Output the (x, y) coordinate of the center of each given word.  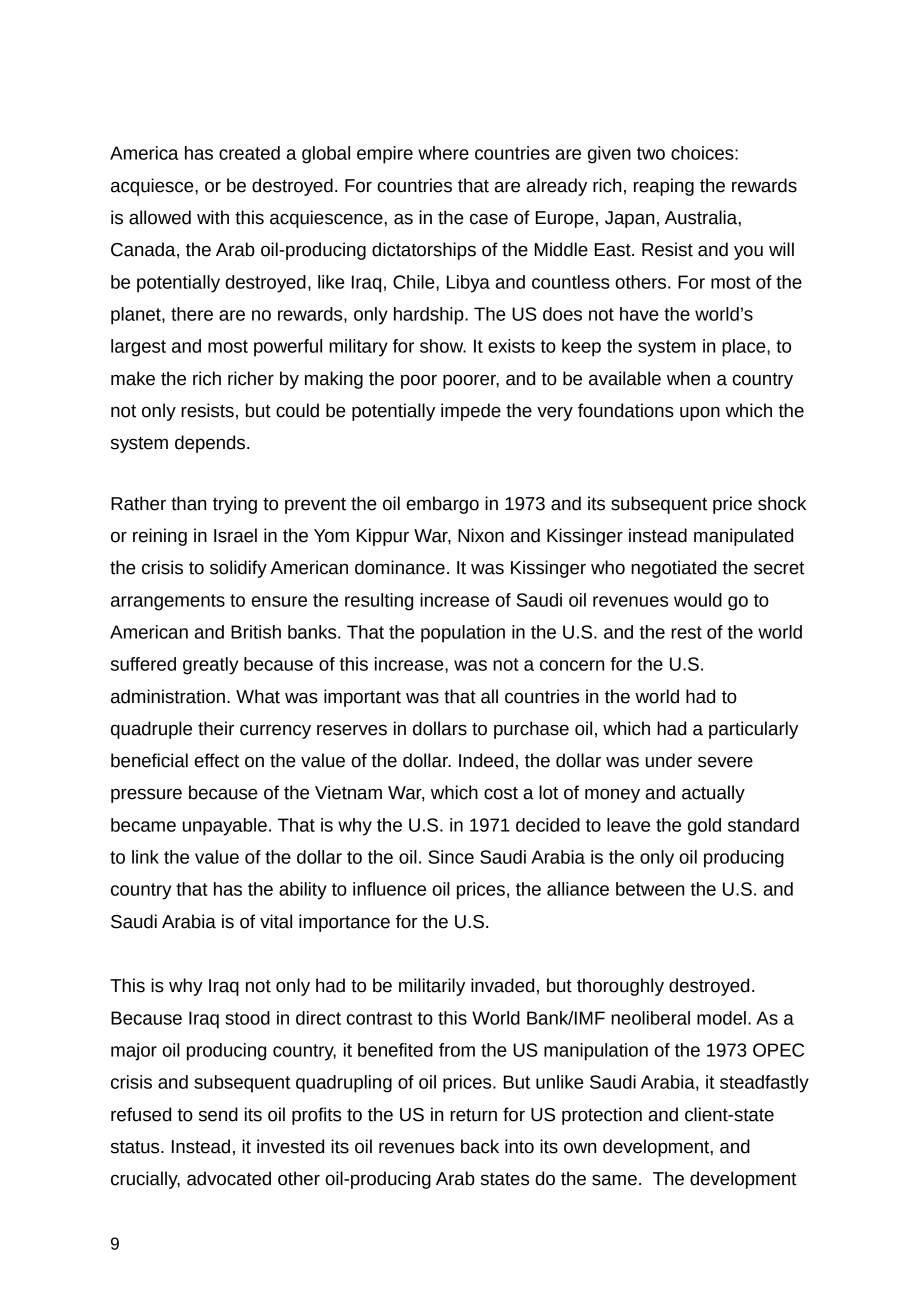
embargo (442, 505)
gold (704, 827)
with (213, 217)
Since (451, 857)
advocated (229, 1178)
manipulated (743, 537)
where (443, 153)
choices (703, 153)
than (188, 503)
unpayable (225, 827)
